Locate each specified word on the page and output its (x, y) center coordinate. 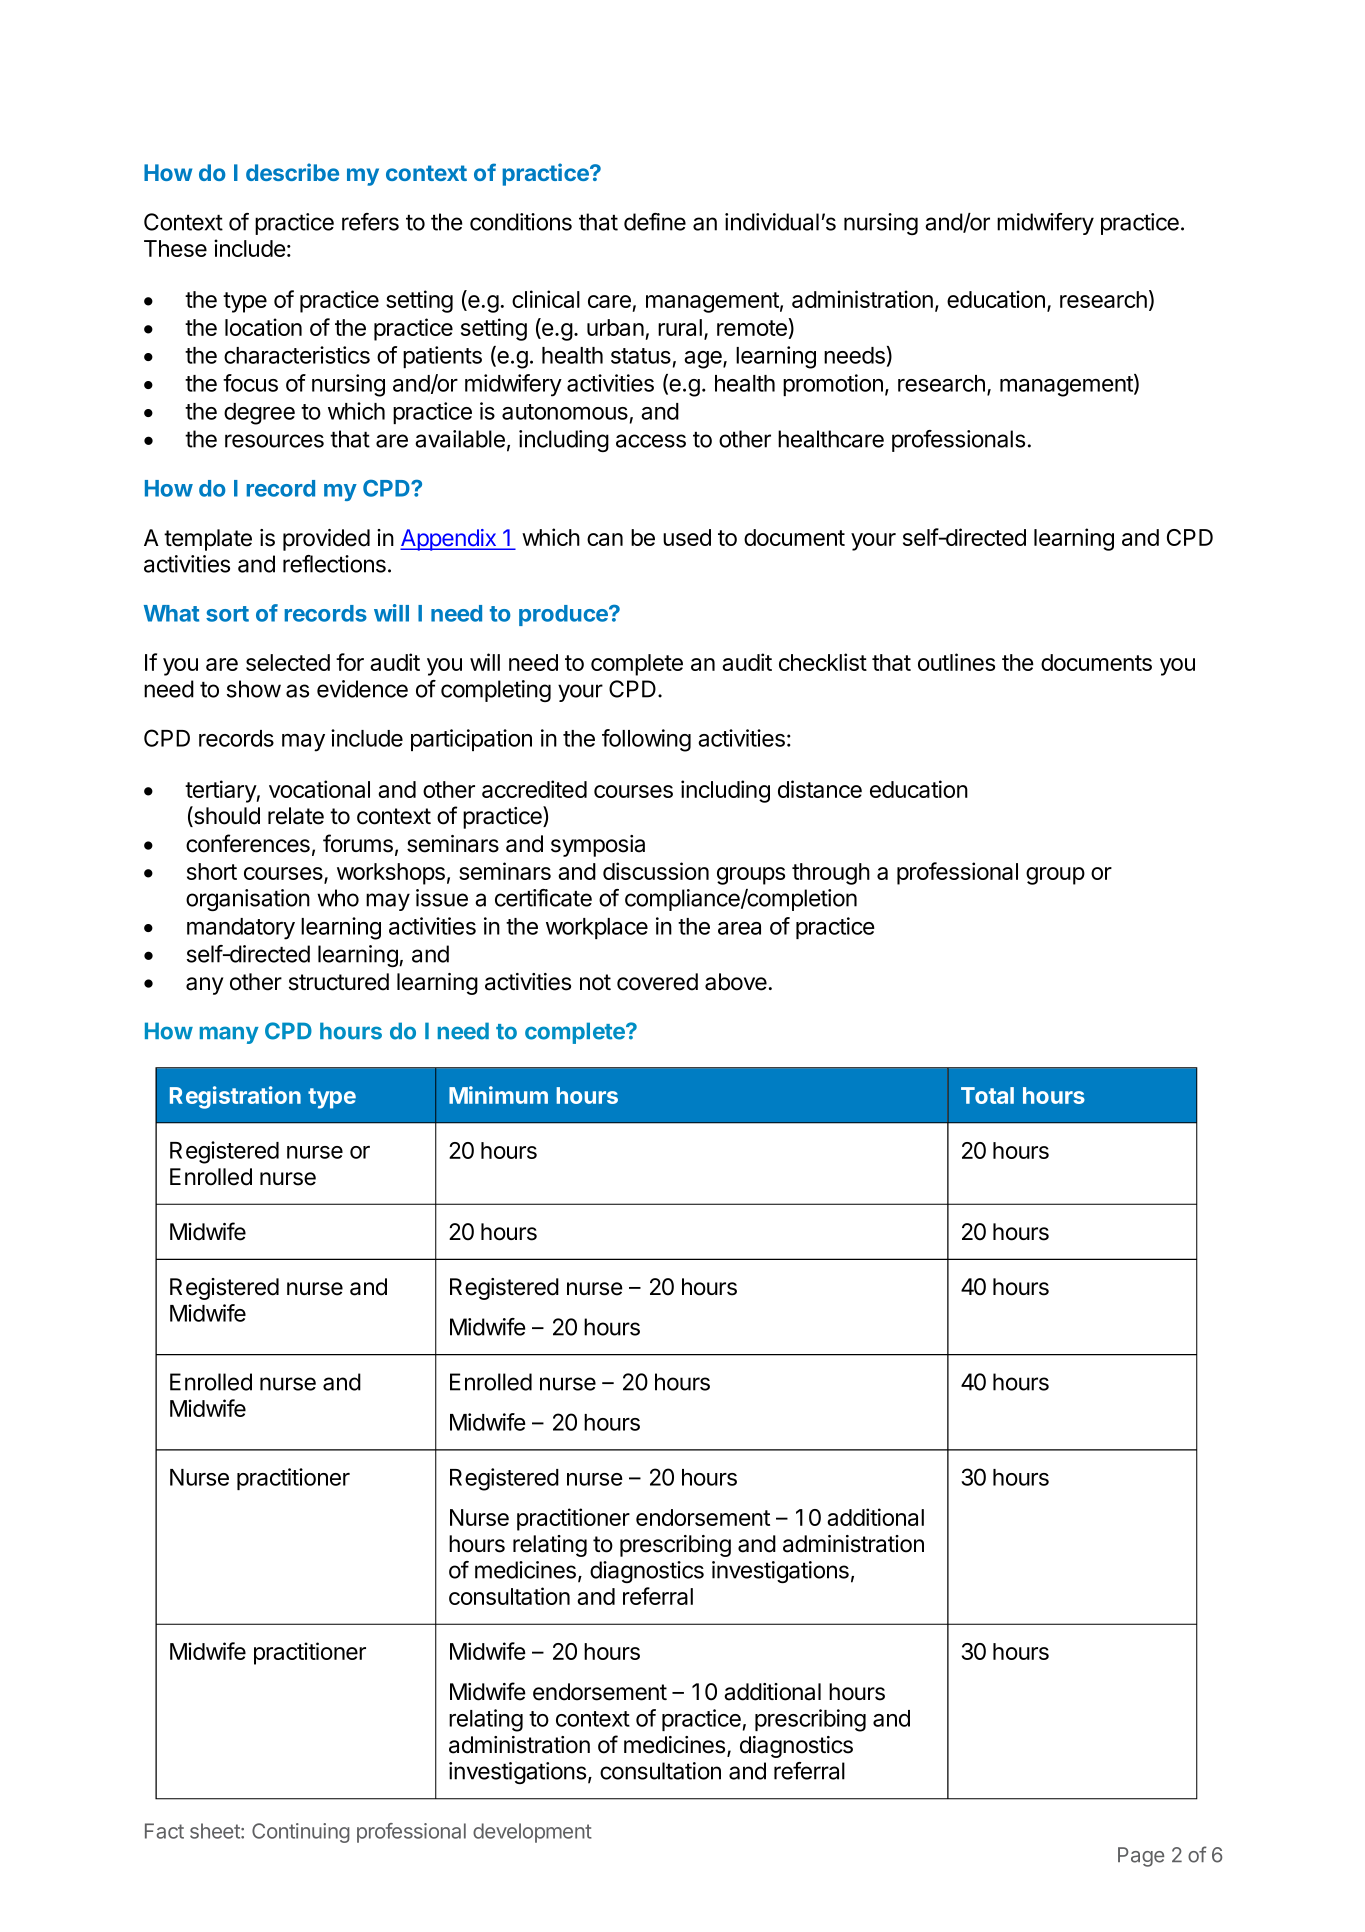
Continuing (301, 1833)
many (229, 1035)
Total (987, 1095)
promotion (833, 385)
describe (292, 172)
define (655, 222)
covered (657, 982)
